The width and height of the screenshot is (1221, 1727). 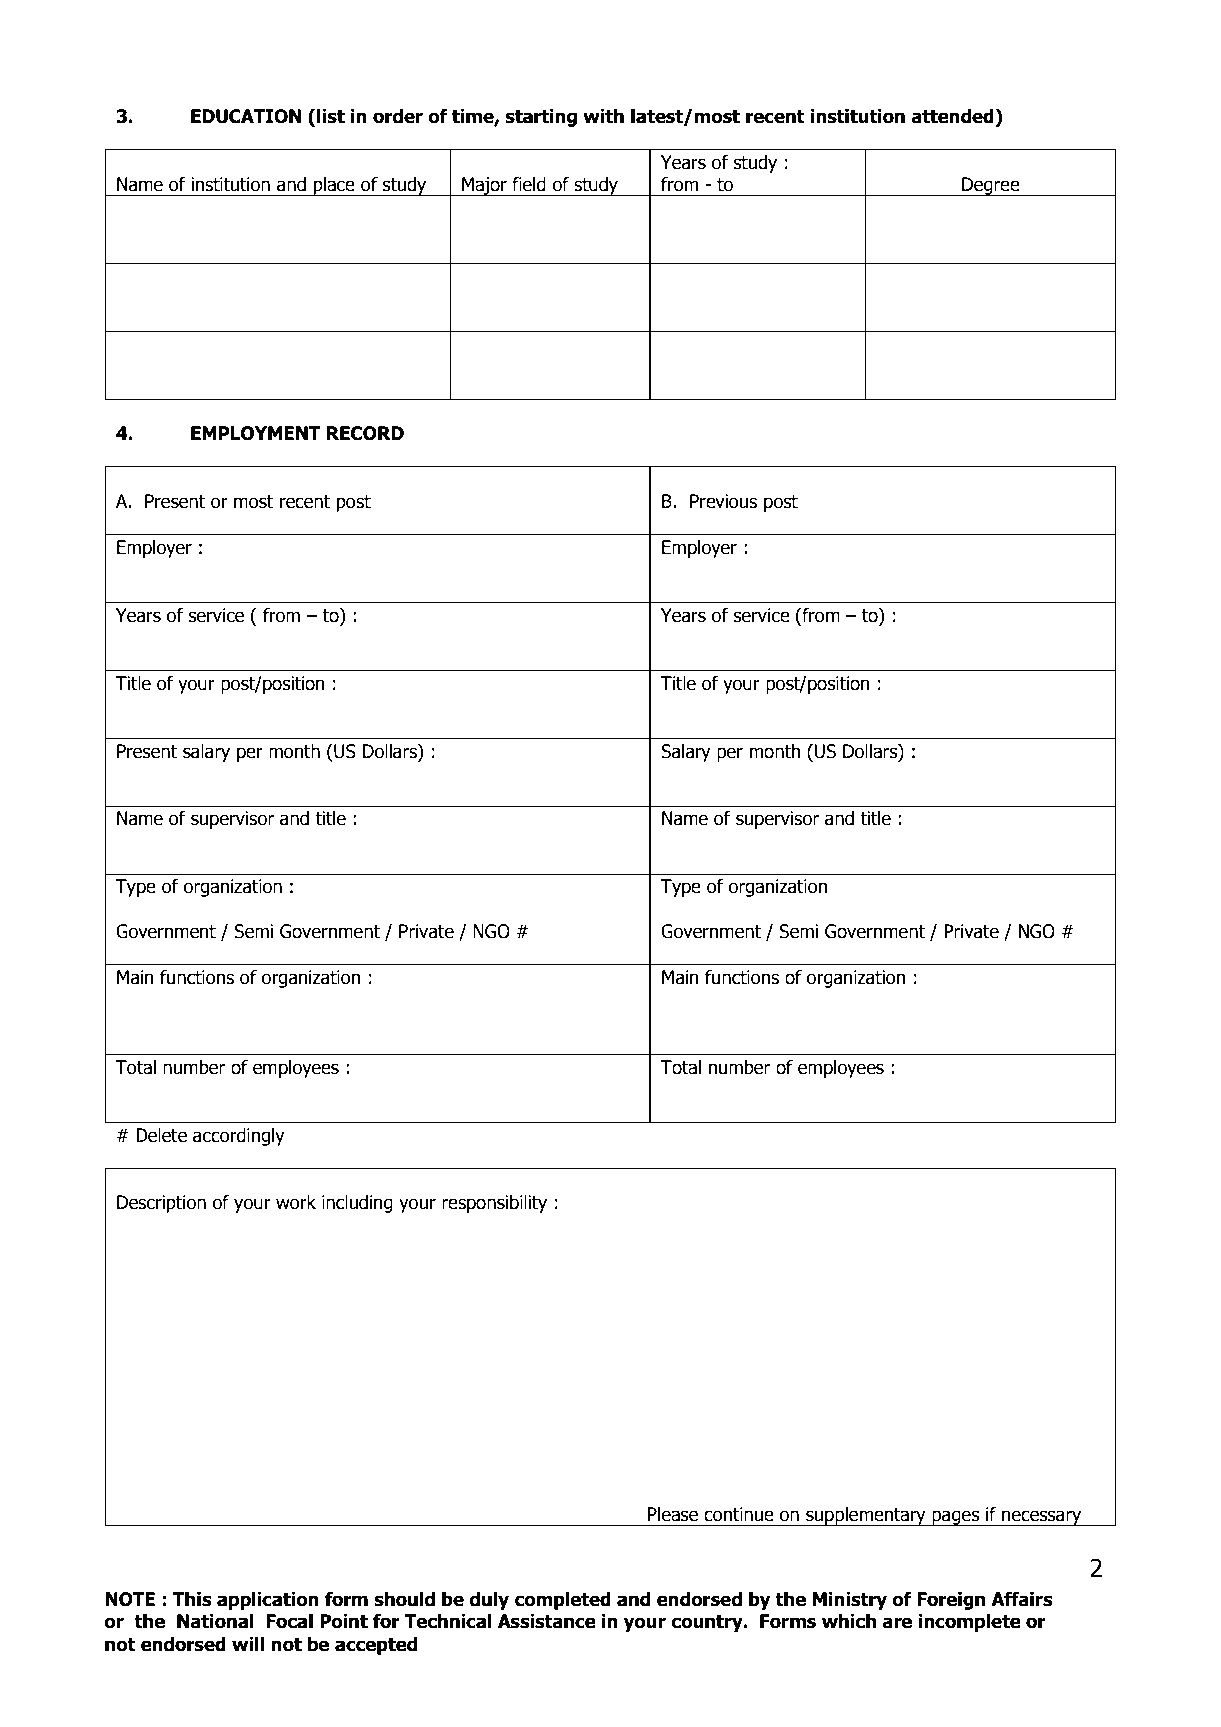 What do you see at coordinates (723, 501) in the screenshot?
I see `Previous` at bounding box center [723, 501].
